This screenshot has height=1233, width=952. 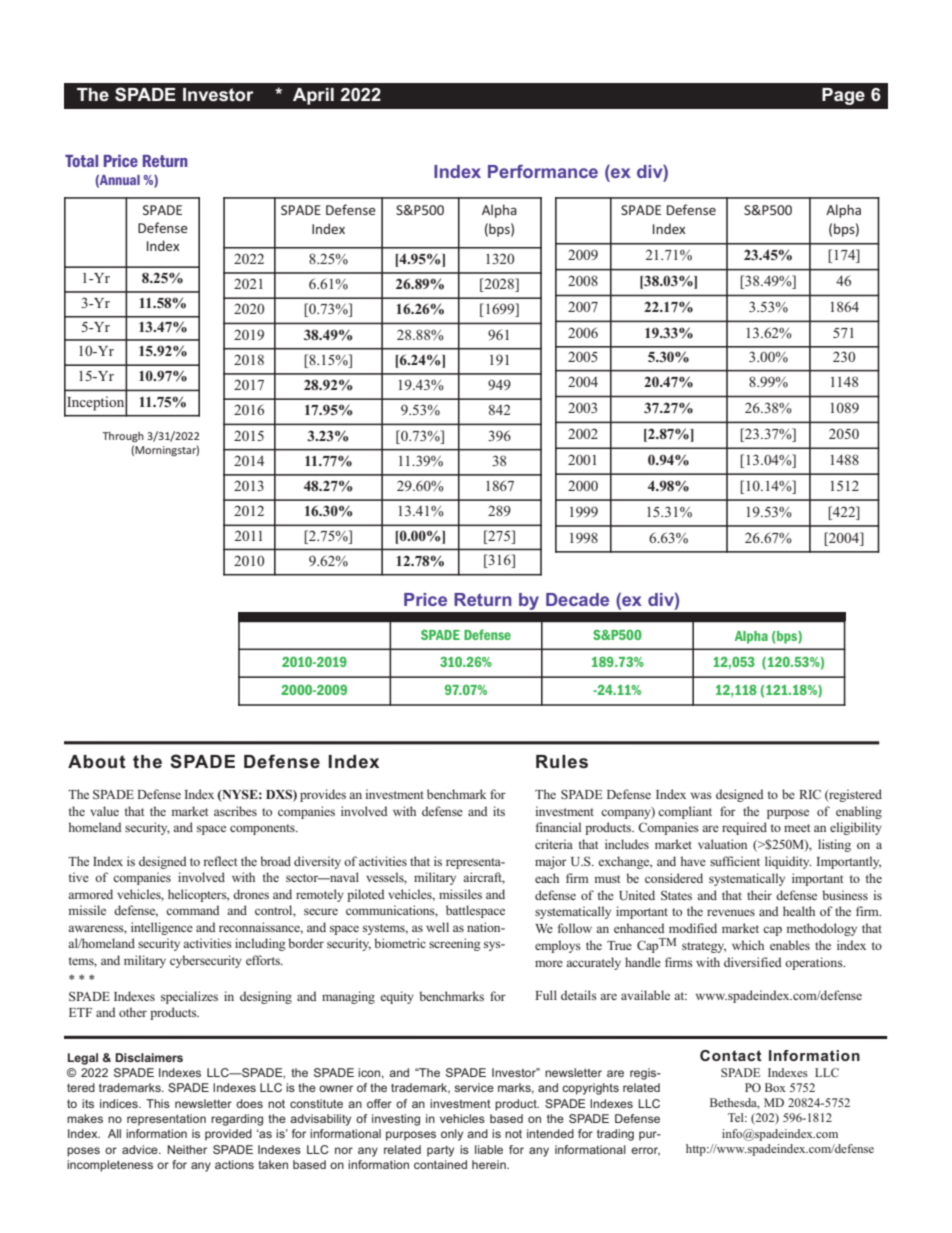 I want to click on Performance, so click(x=543, y=171).
